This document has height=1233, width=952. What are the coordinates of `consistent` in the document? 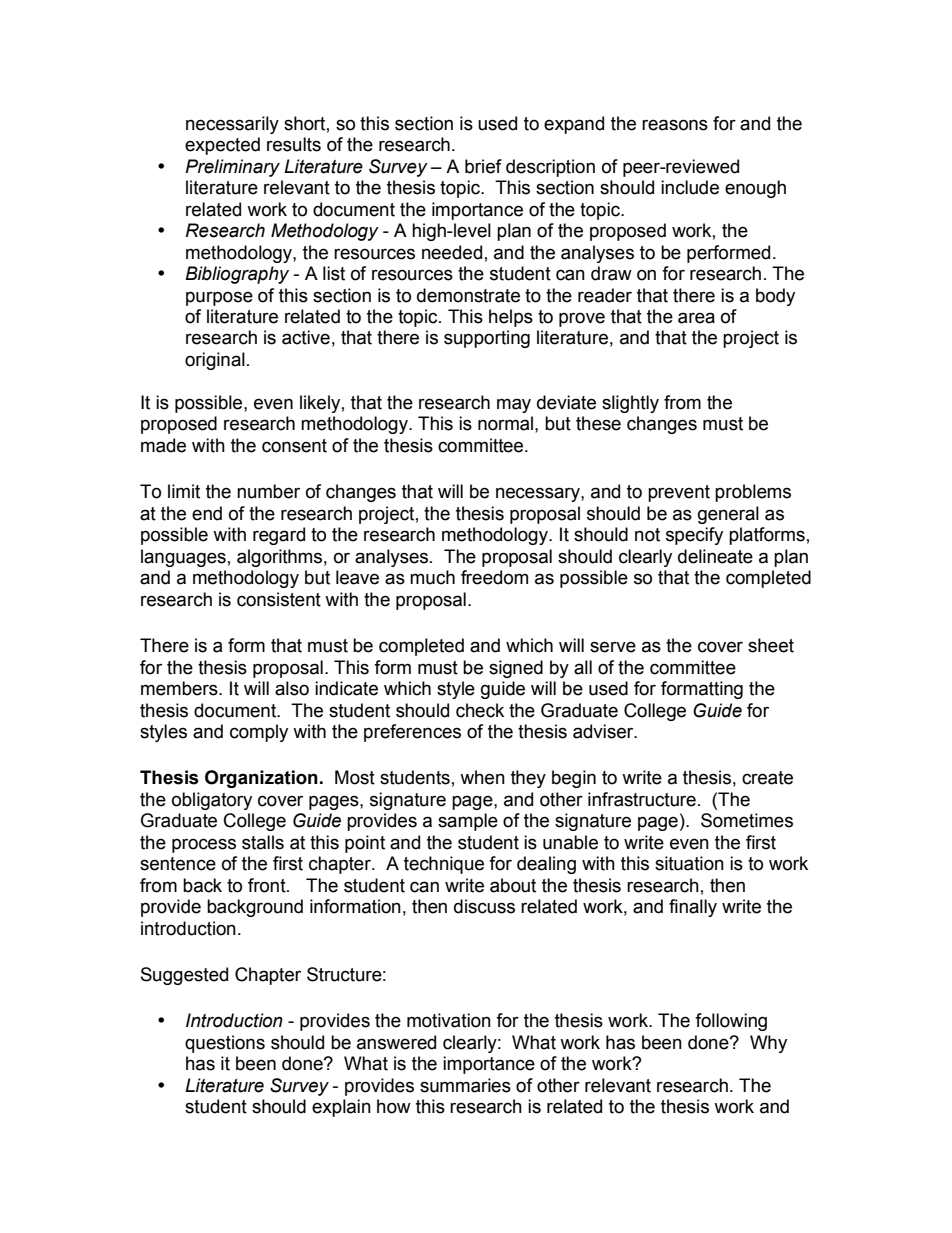 It's located at (279, 599).
